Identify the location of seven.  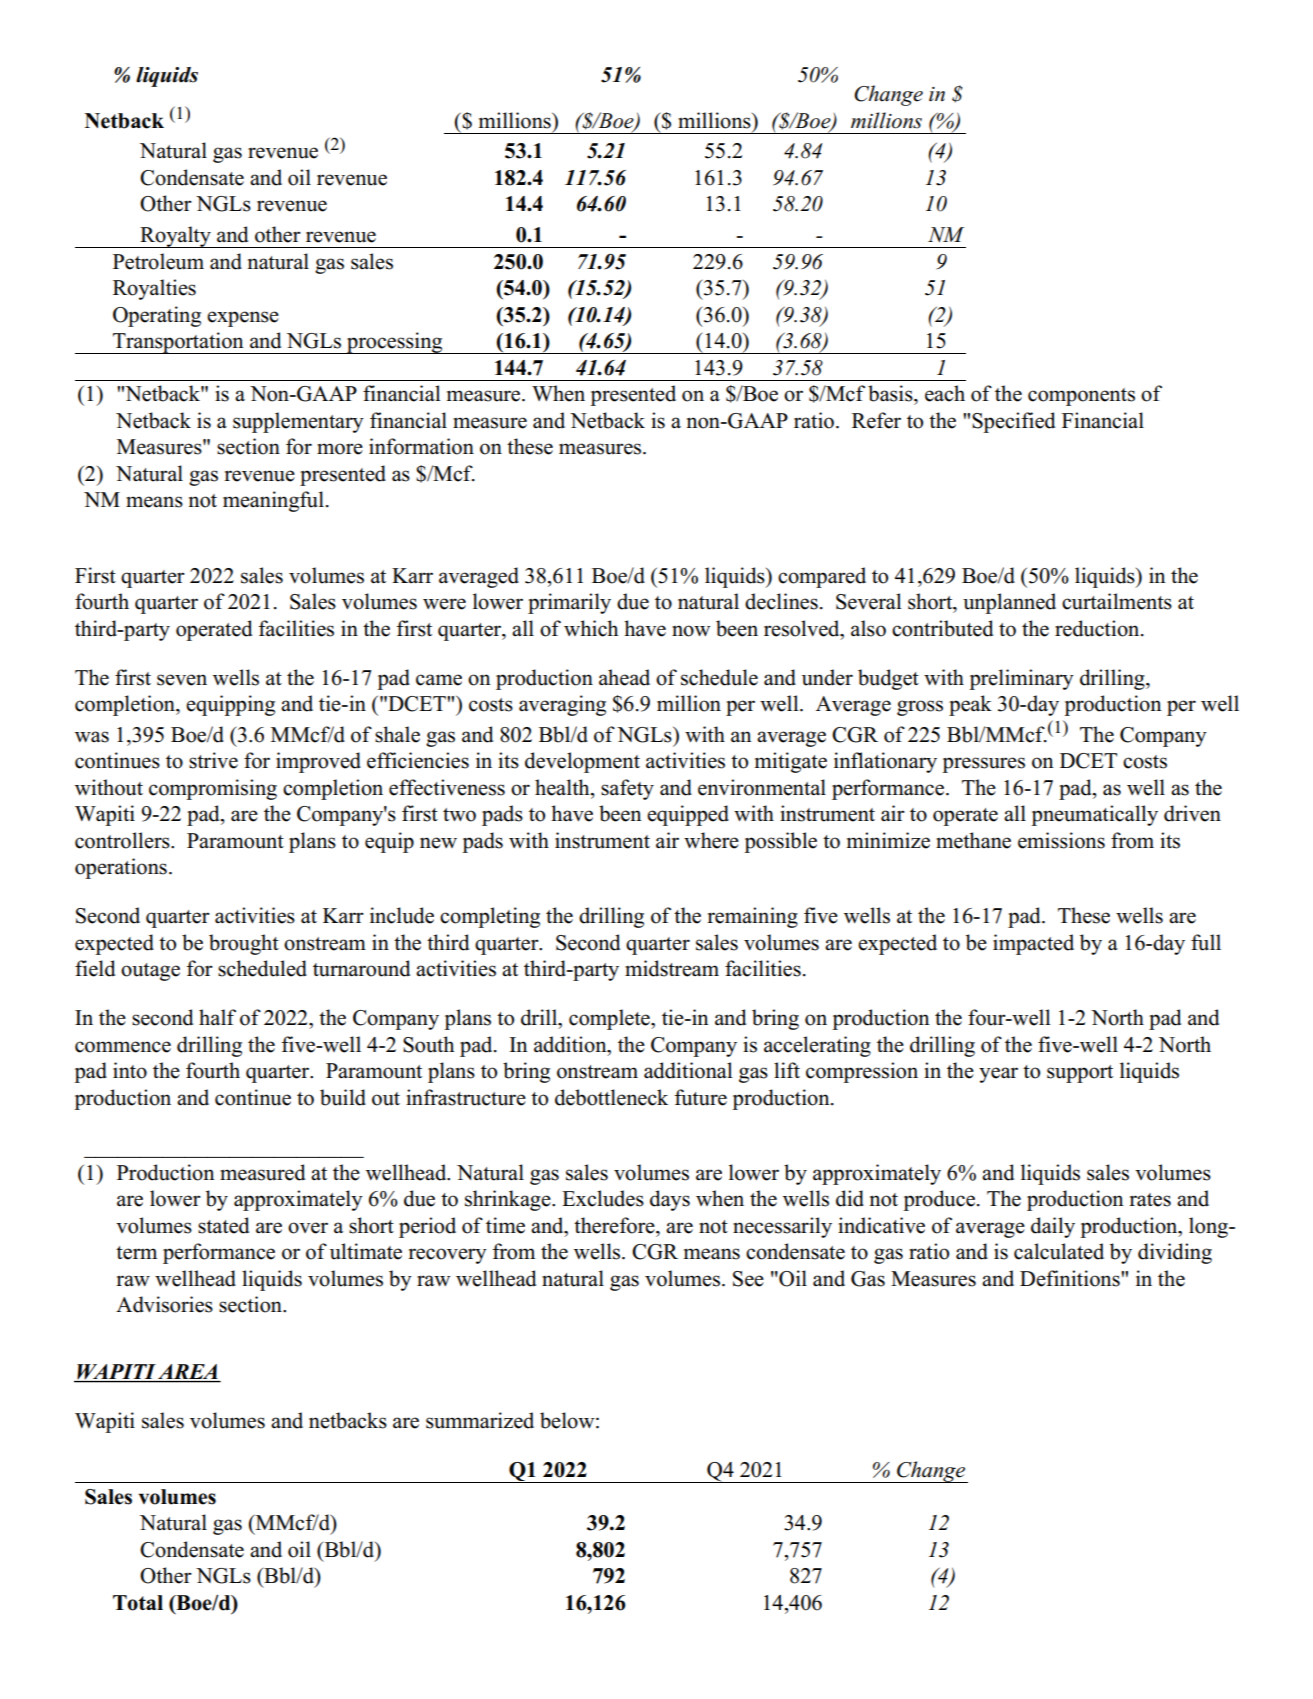
(182, 680).
